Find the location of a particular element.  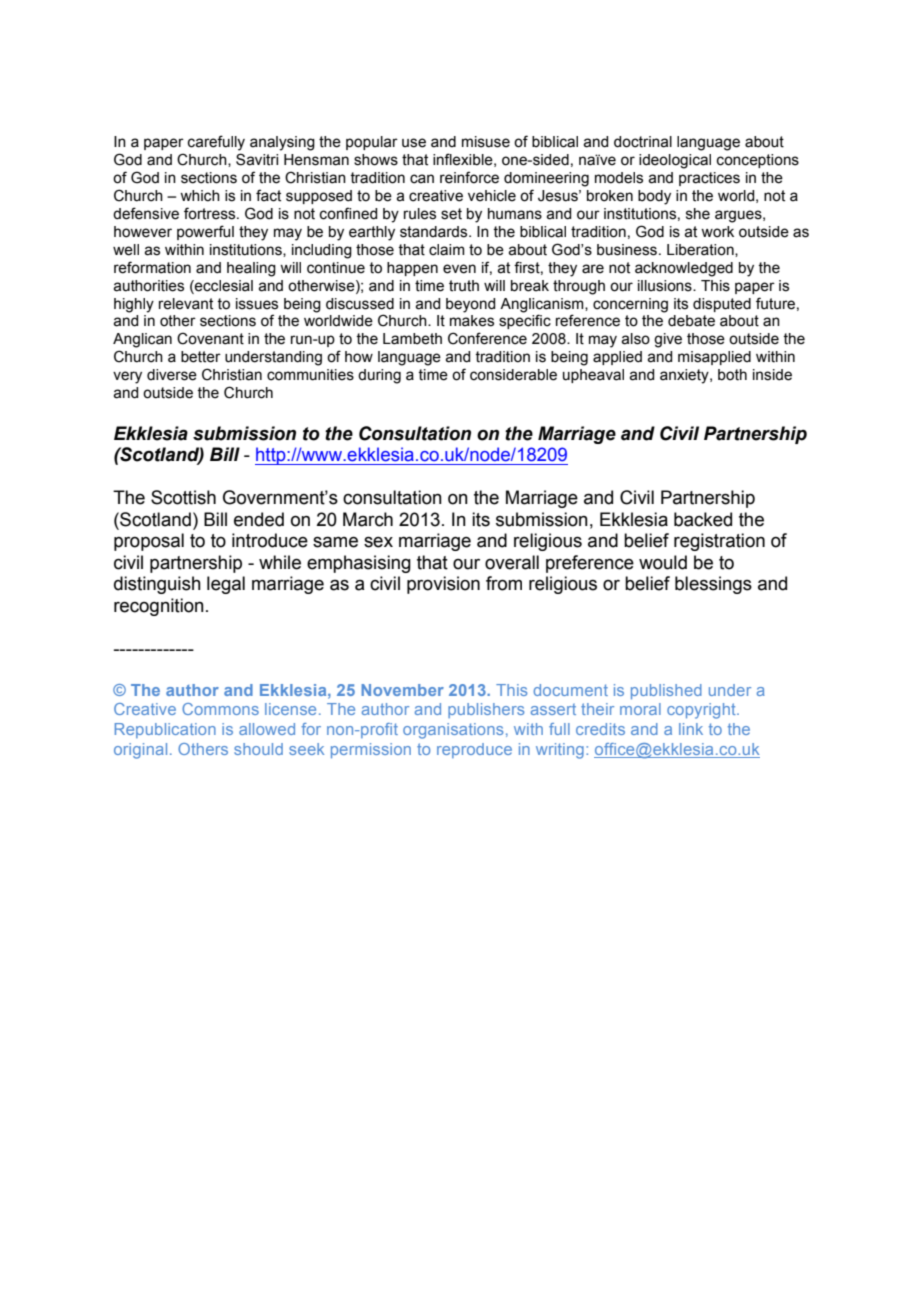

Scottish is located at coordinates (183, 497).
